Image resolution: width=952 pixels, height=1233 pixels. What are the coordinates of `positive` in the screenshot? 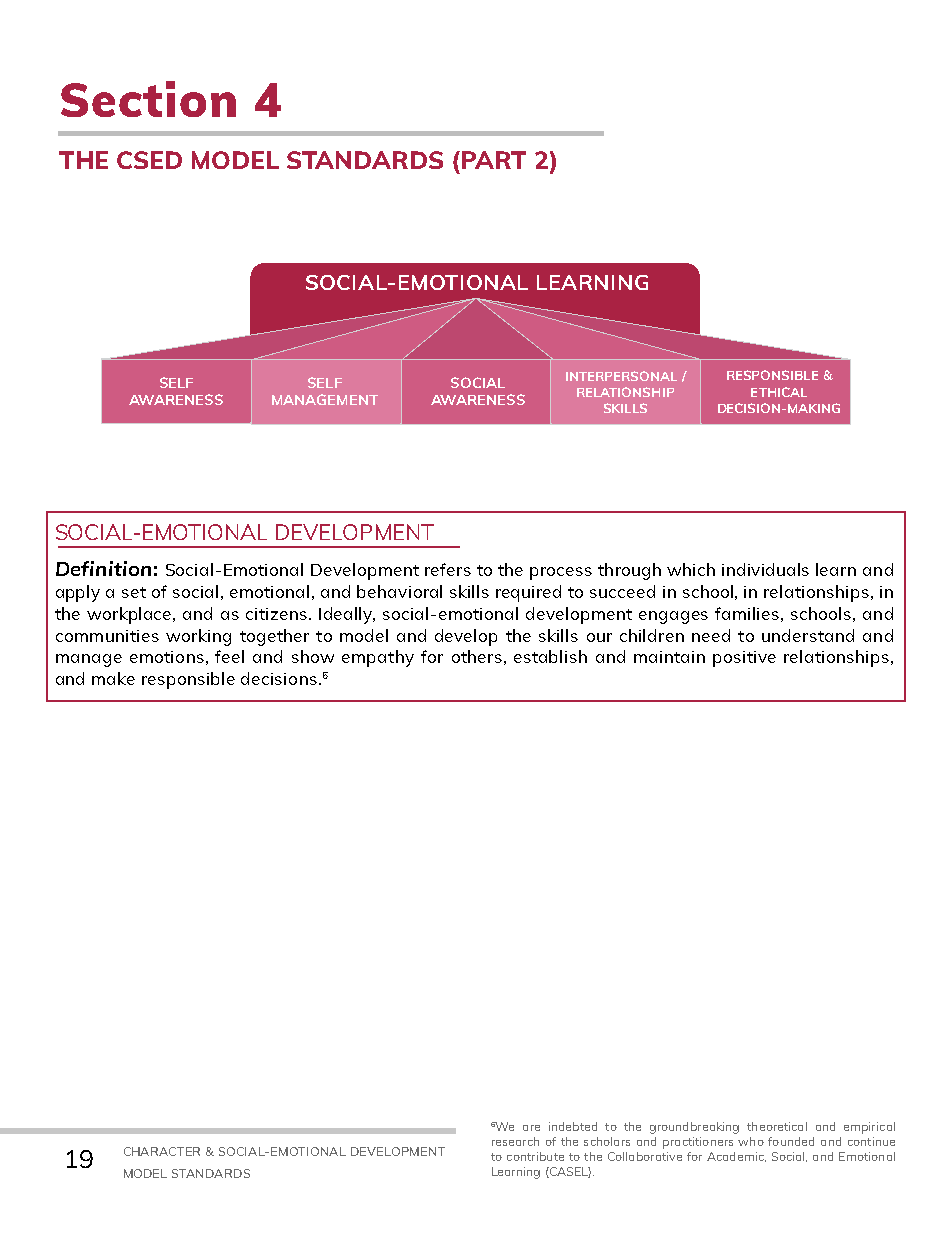 It's located at (744, 659).
